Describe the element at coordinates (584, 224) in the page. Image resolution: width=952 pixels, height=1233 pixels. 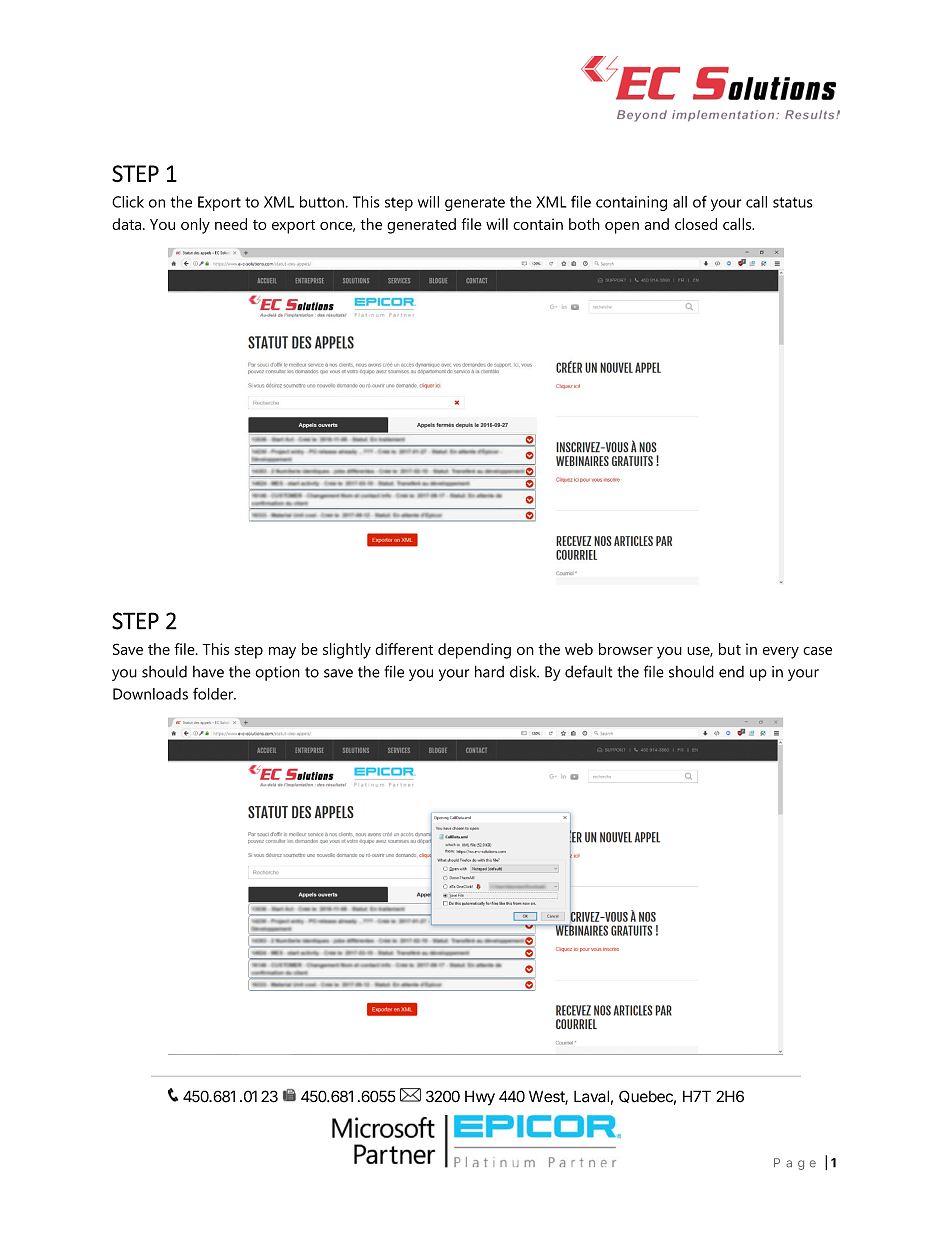
I see `both` at that location.
